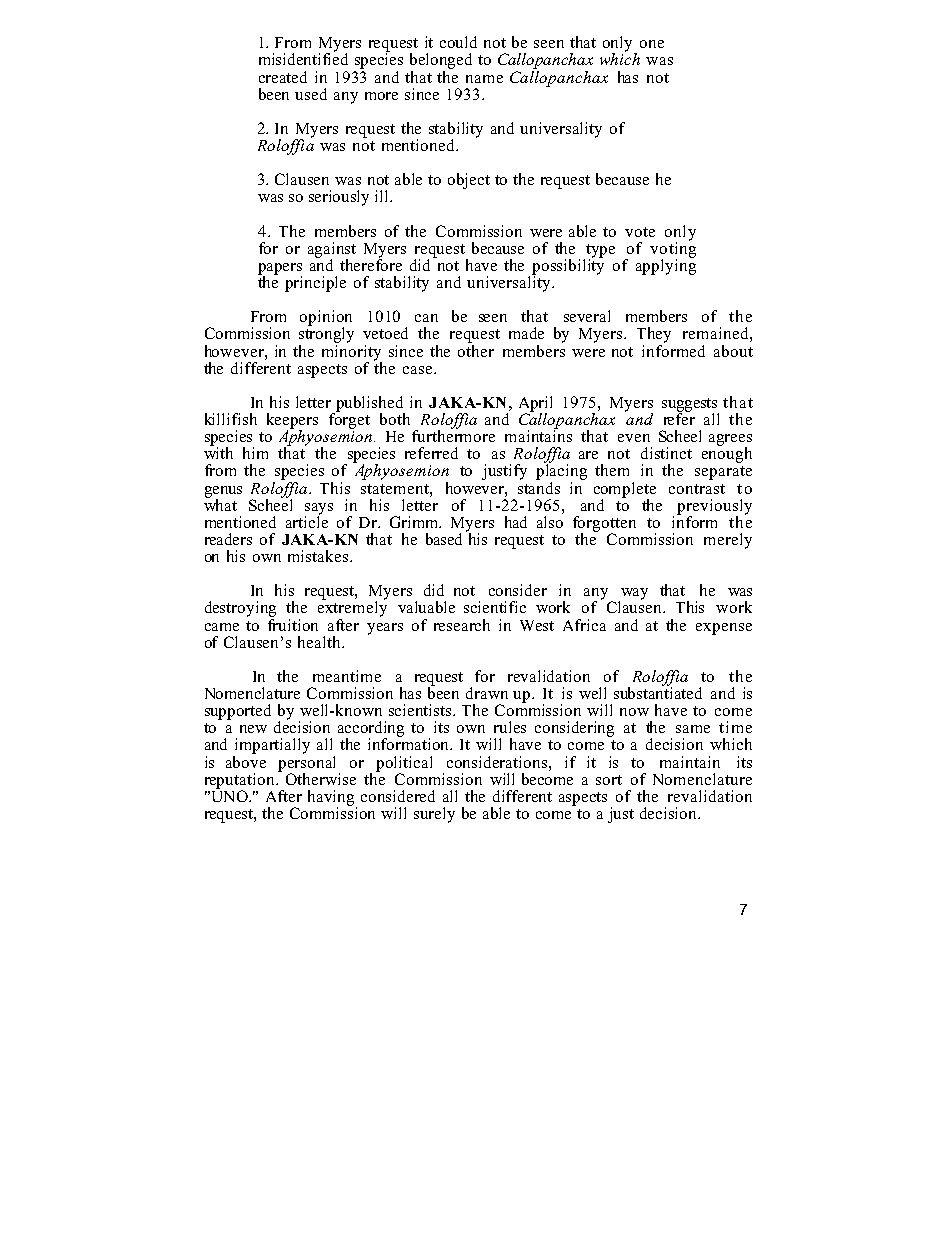 This screenshot has height=1233, width=952. I want to click on principle, so click(315, 284).
